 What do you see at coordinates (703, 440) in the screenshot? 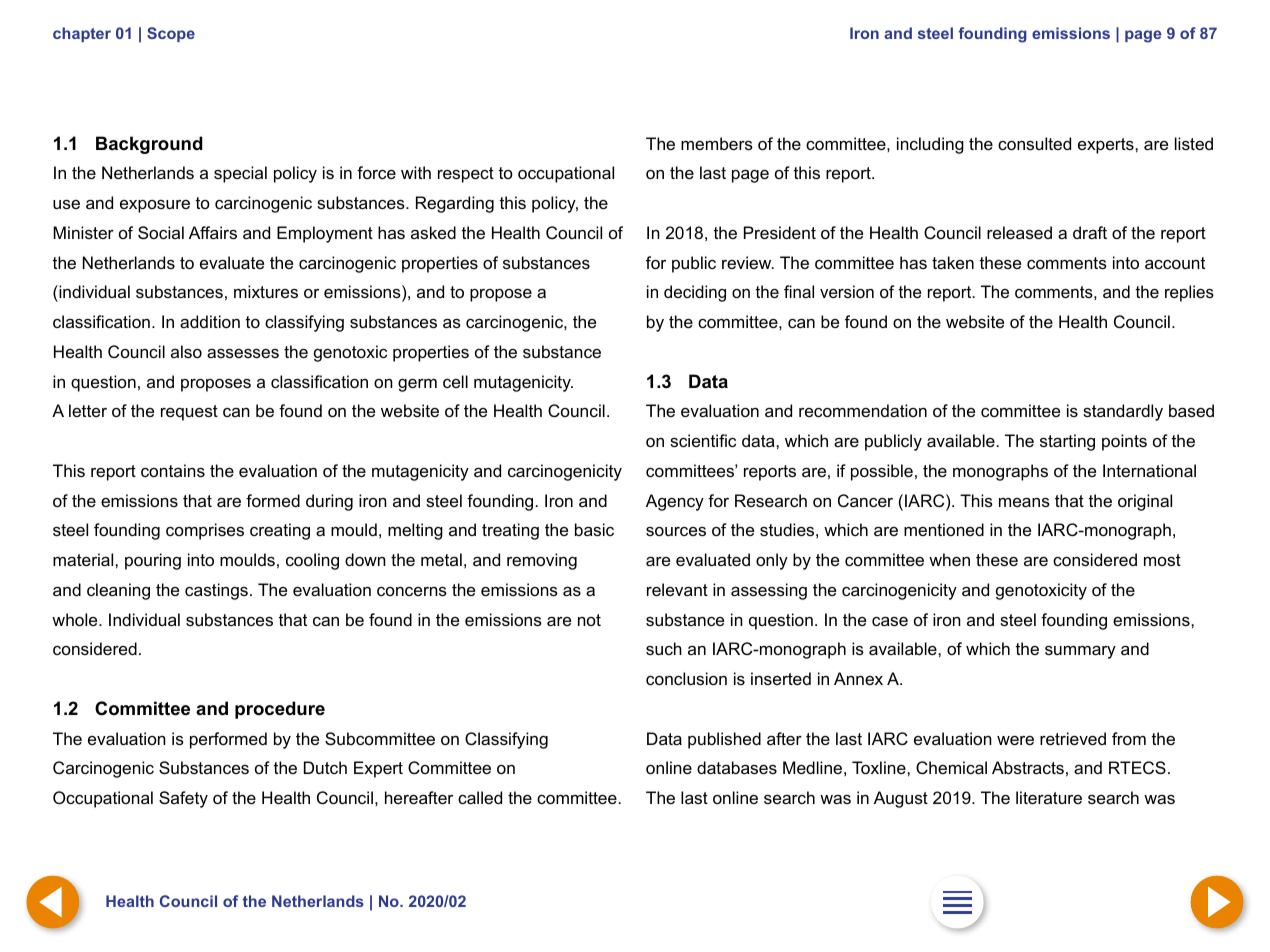
I see `scientific` at bounding box center [703, 440].
